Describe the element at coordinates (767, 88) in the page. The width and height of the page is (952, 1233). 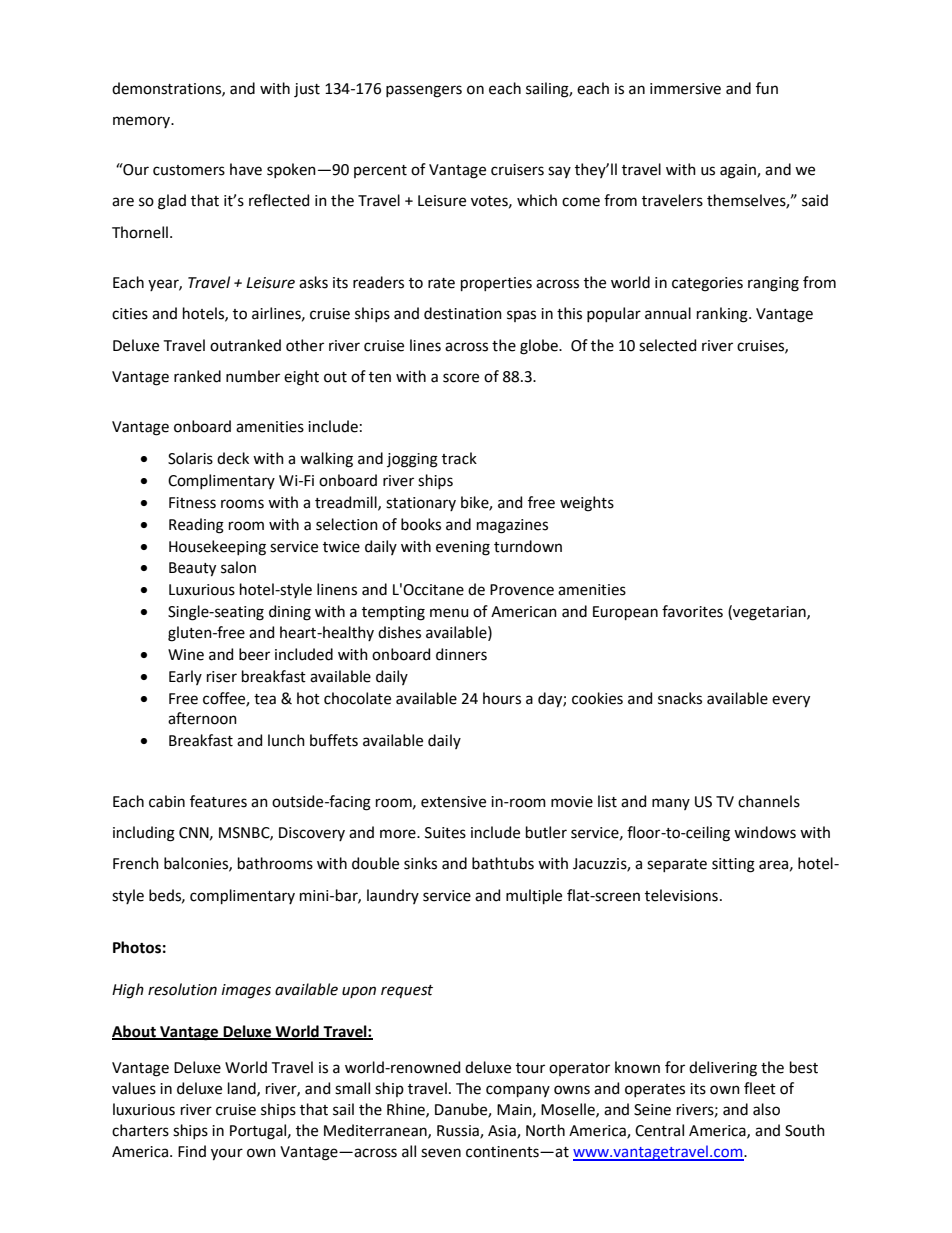
I see `fun` at that location.
